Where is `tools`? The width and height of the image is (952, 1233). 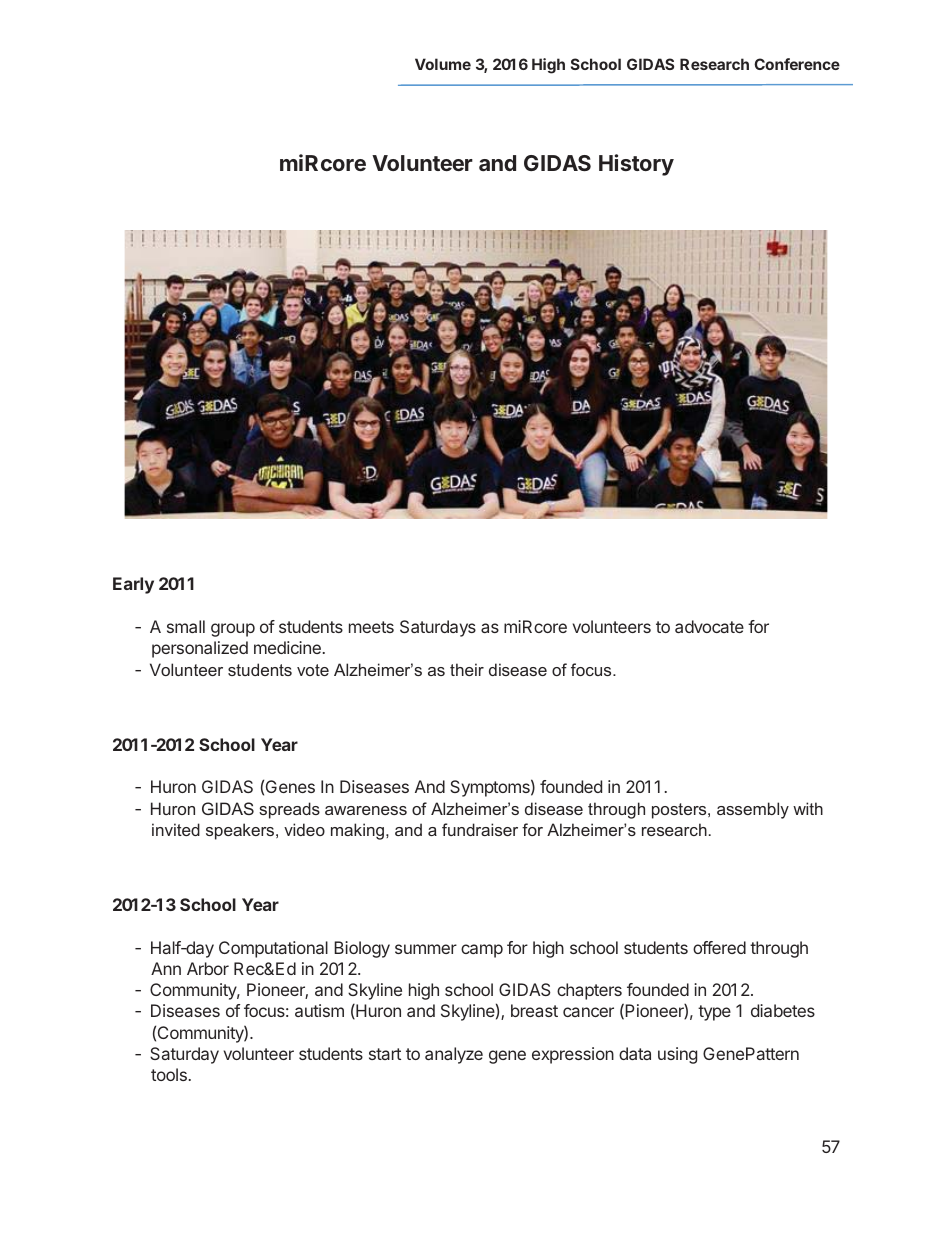 tools is located at coordinates (169, 1074).
